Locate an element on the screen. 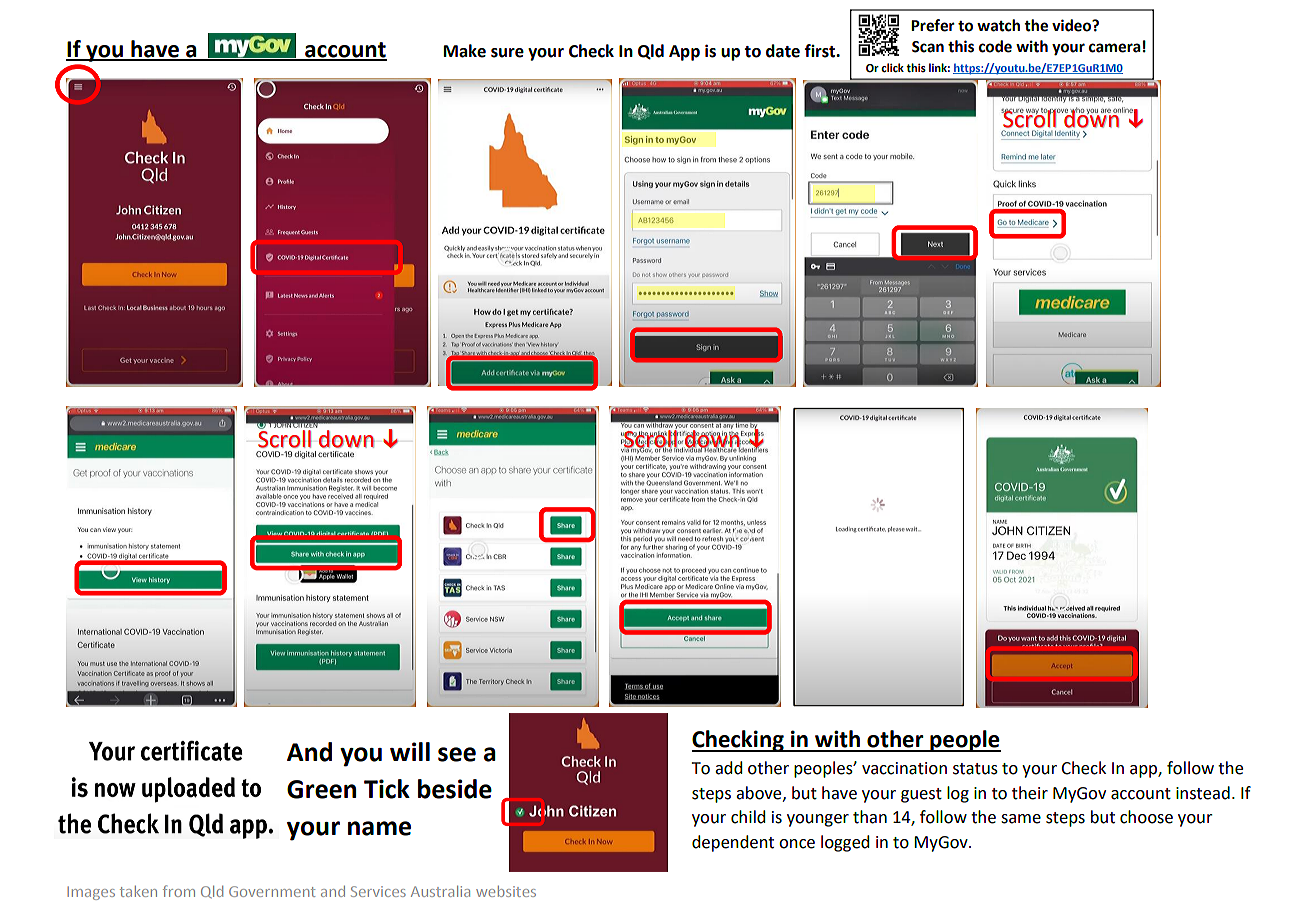 The height and width of the screenshot is (924, 1308). dependent is located at coordinates (733, 843).
